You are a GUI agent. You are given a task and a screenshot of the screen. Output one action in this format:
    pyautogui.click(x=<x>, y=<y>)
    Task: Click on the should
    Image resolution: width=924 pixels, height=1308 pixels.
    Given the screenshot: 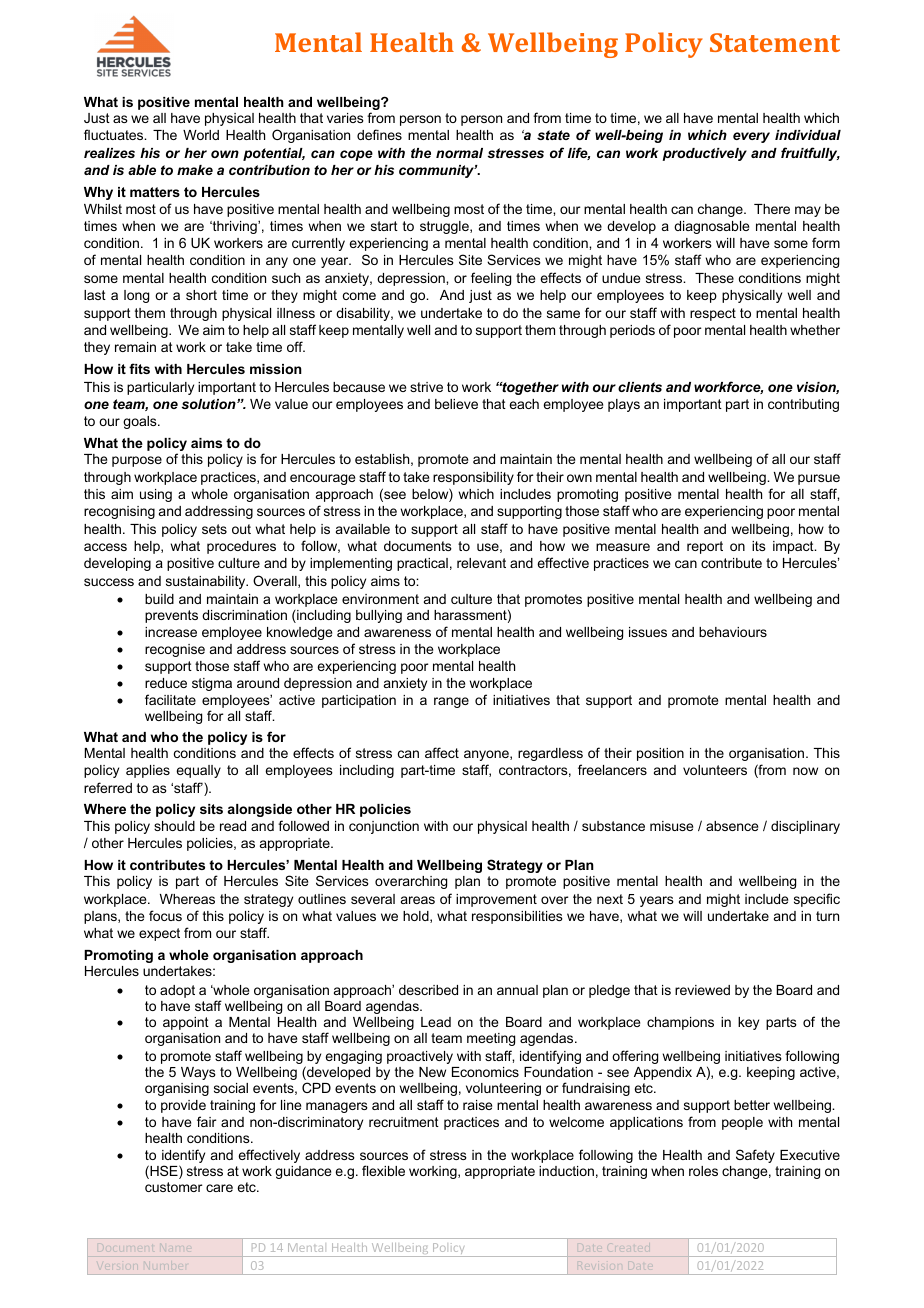 What is the action you would take?
    pyautogui.click(x=174, y=826)
